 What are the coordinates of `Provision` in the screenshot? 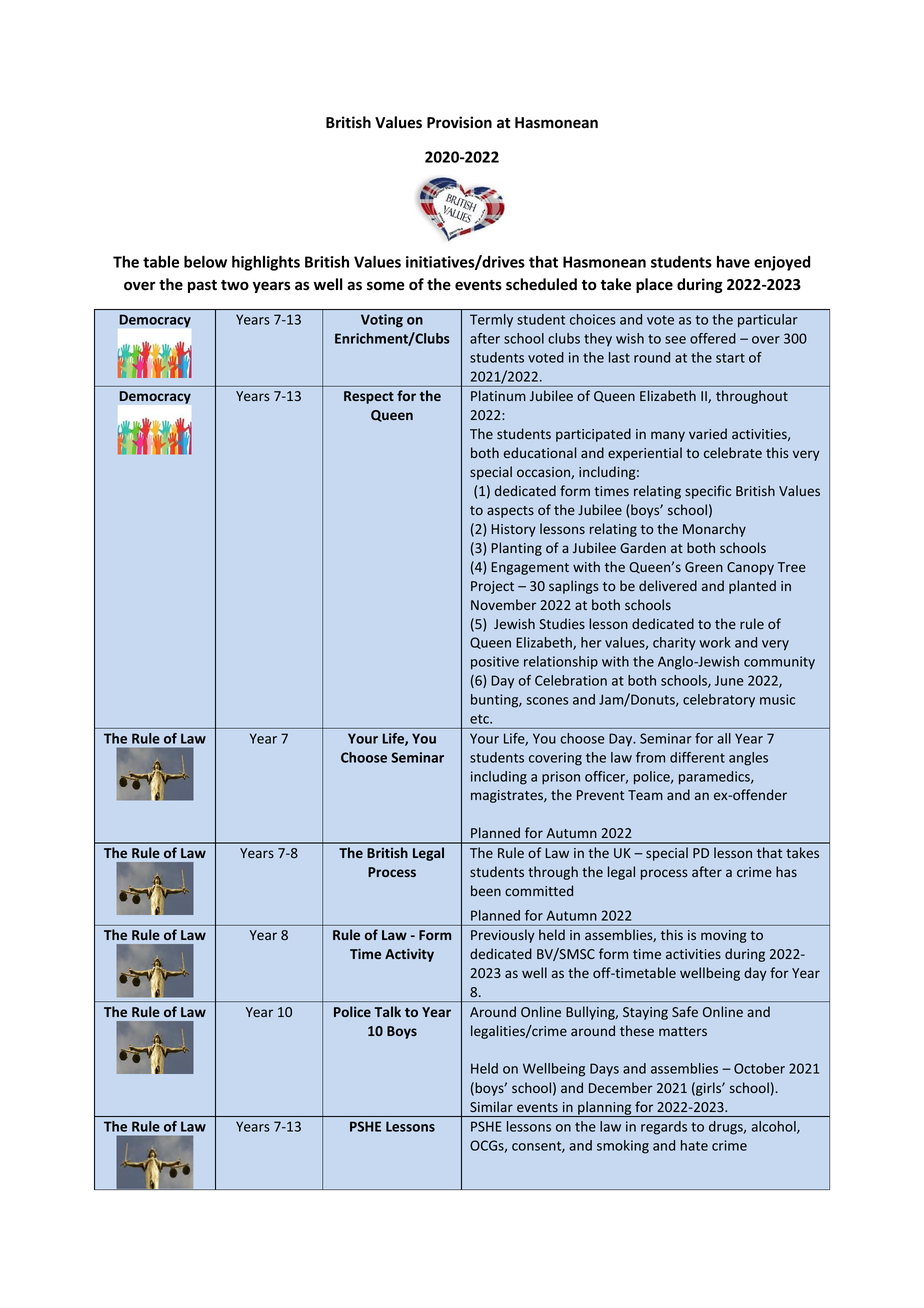 It's located at (459, 122).
